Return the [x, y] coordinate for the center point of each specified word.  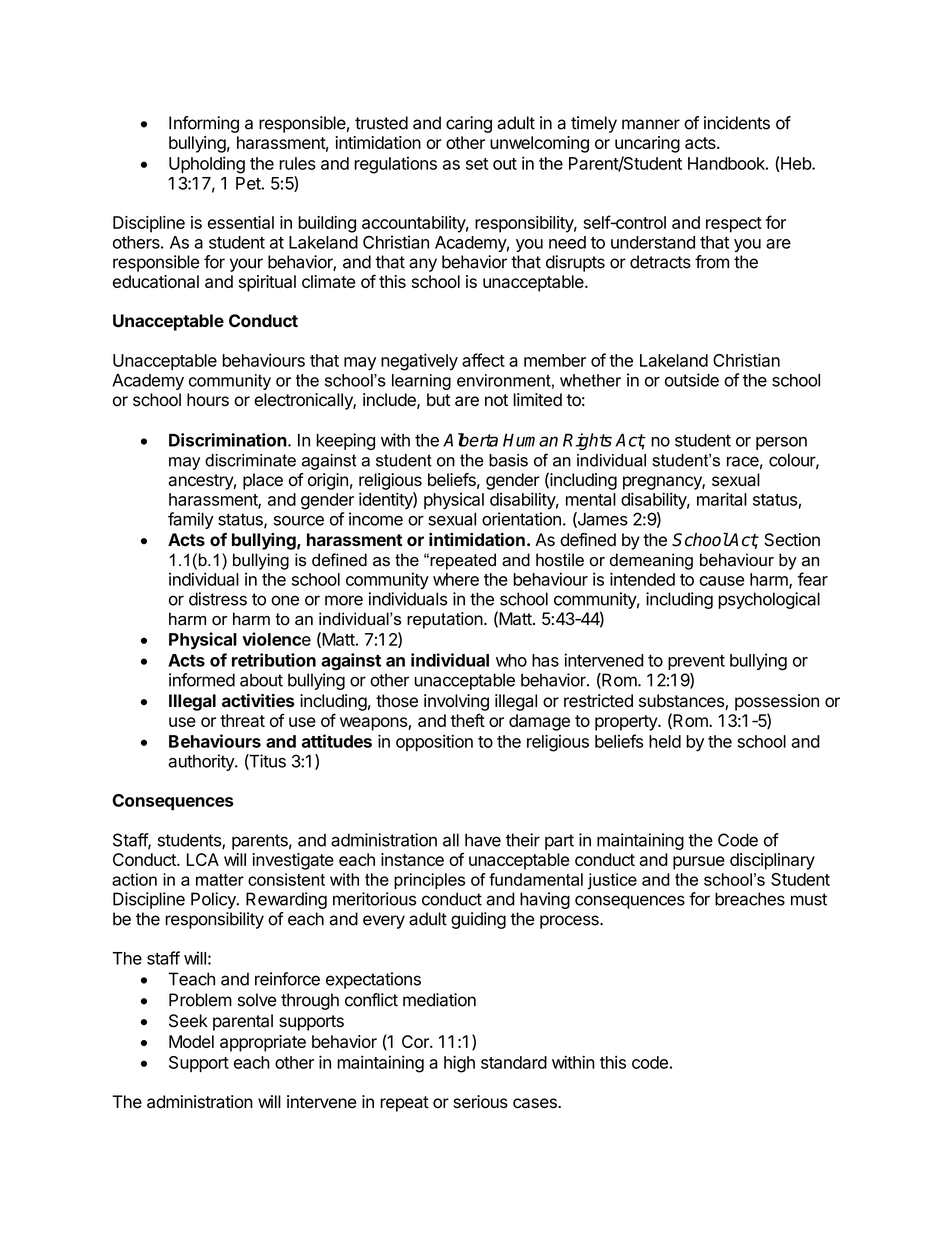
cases [536, 1103]
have [483, 840]
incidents [737, 123]
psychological [769, 600]
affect [483, 360]
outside [692, 380]
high [459, 1064]
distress [218, 599]
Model [191, 1041]
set [477, 164]
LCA [203, 859]
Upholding [207, 165]
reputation [445, 620]
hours [208, 400]
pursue [699, 863]
